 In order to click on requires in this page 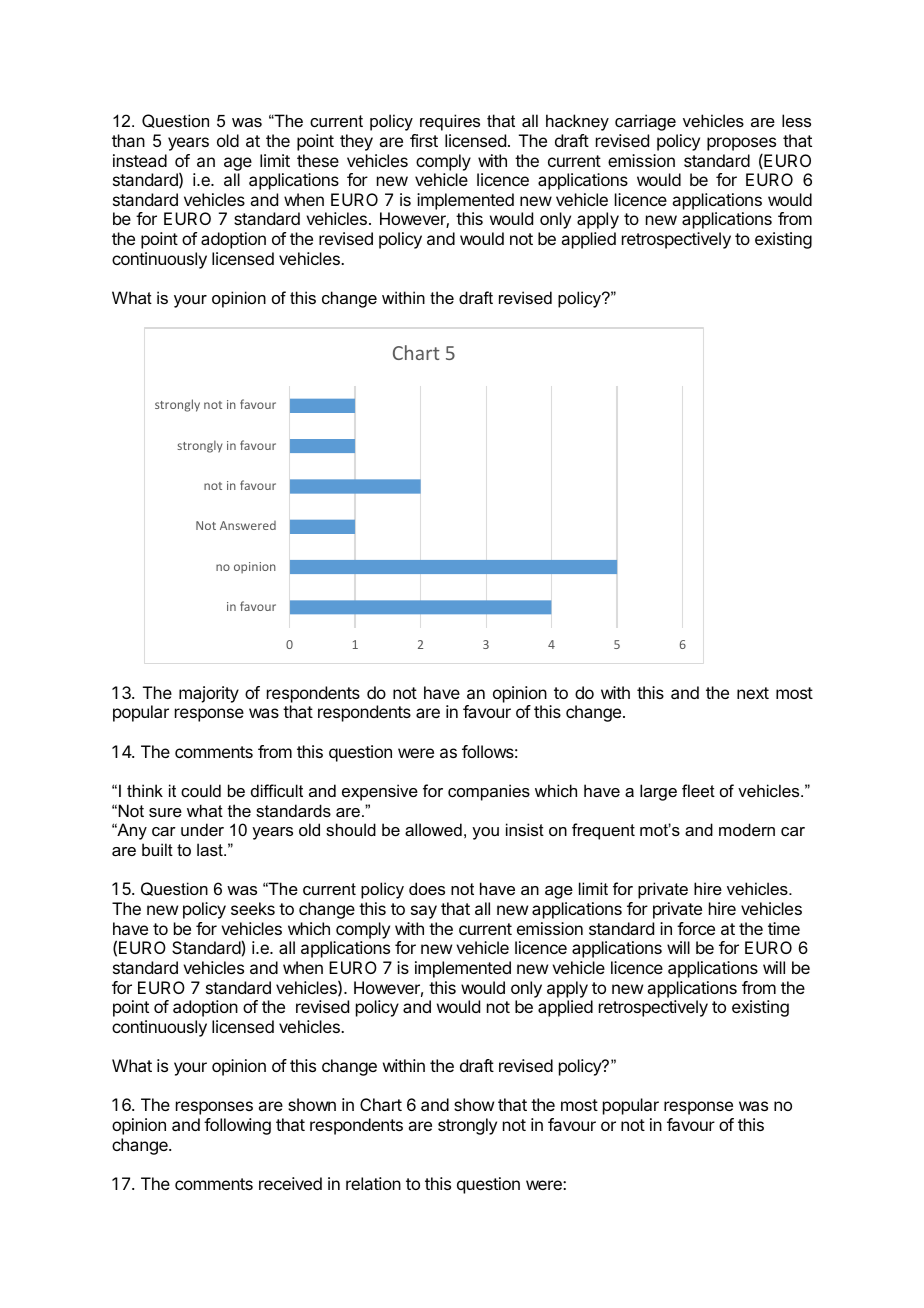, I will do `click(450, 122)`.
